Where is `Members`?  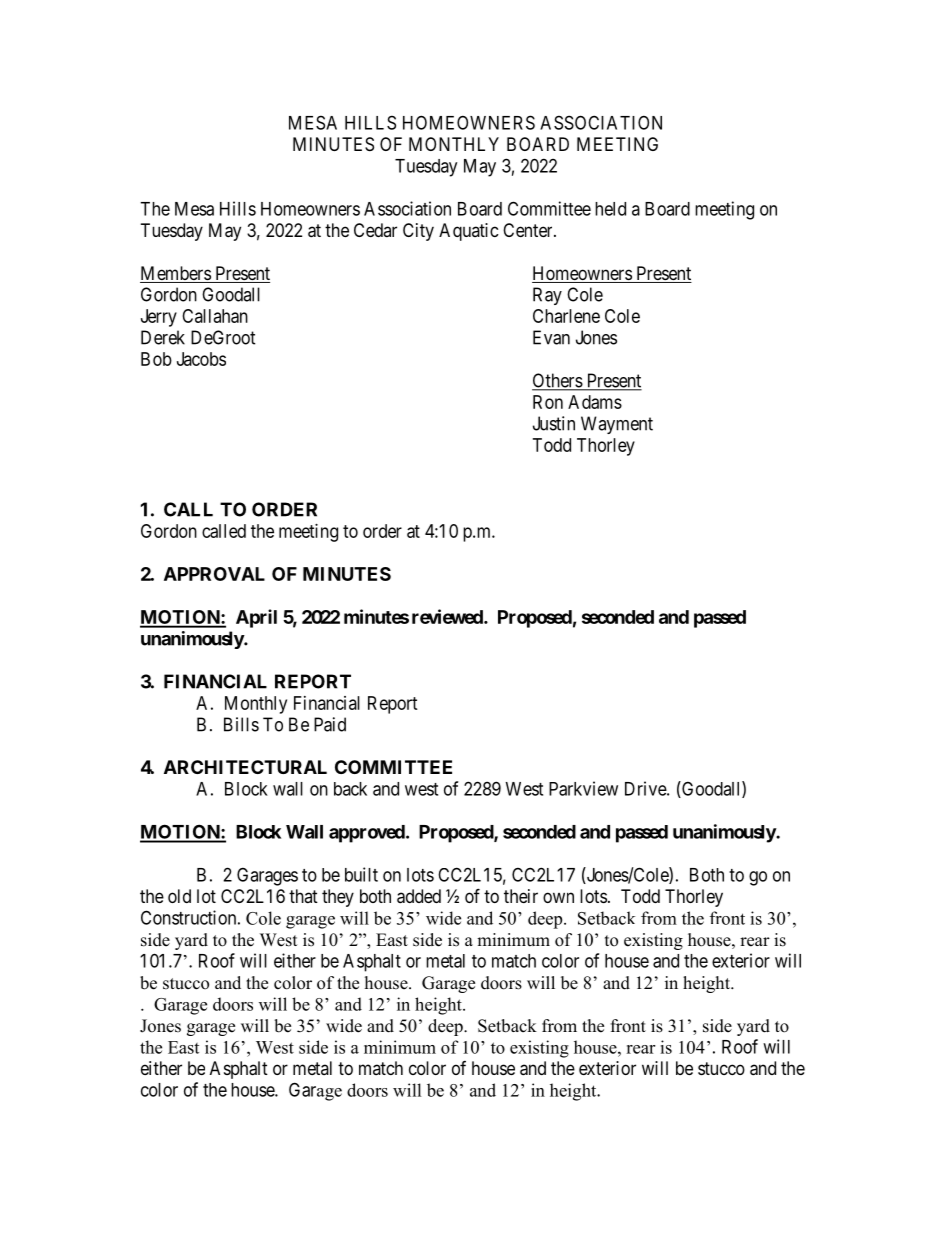 Members is located at coordinates (176, 274).
